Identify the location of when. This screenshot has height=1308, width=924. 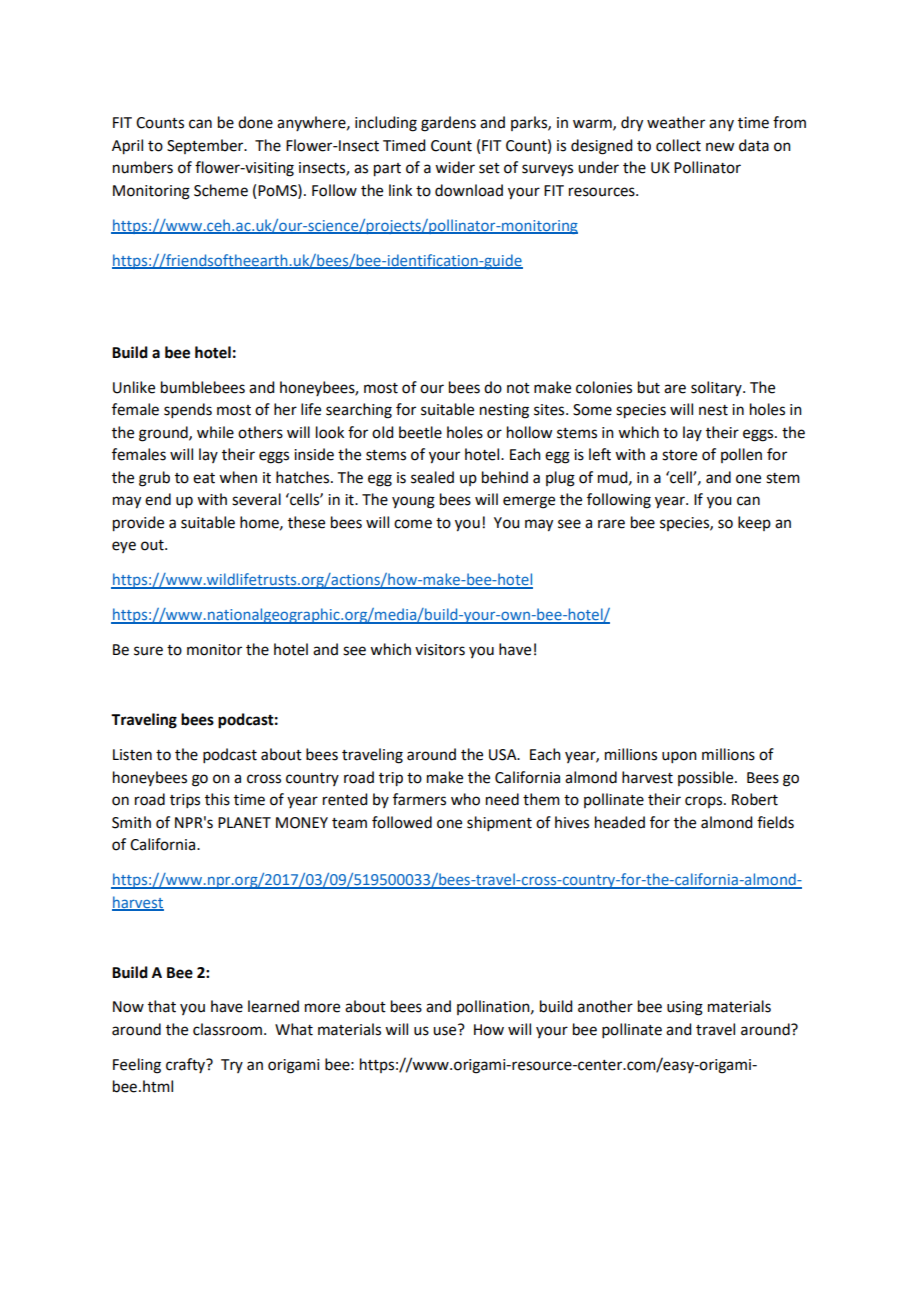
(238, 477).
